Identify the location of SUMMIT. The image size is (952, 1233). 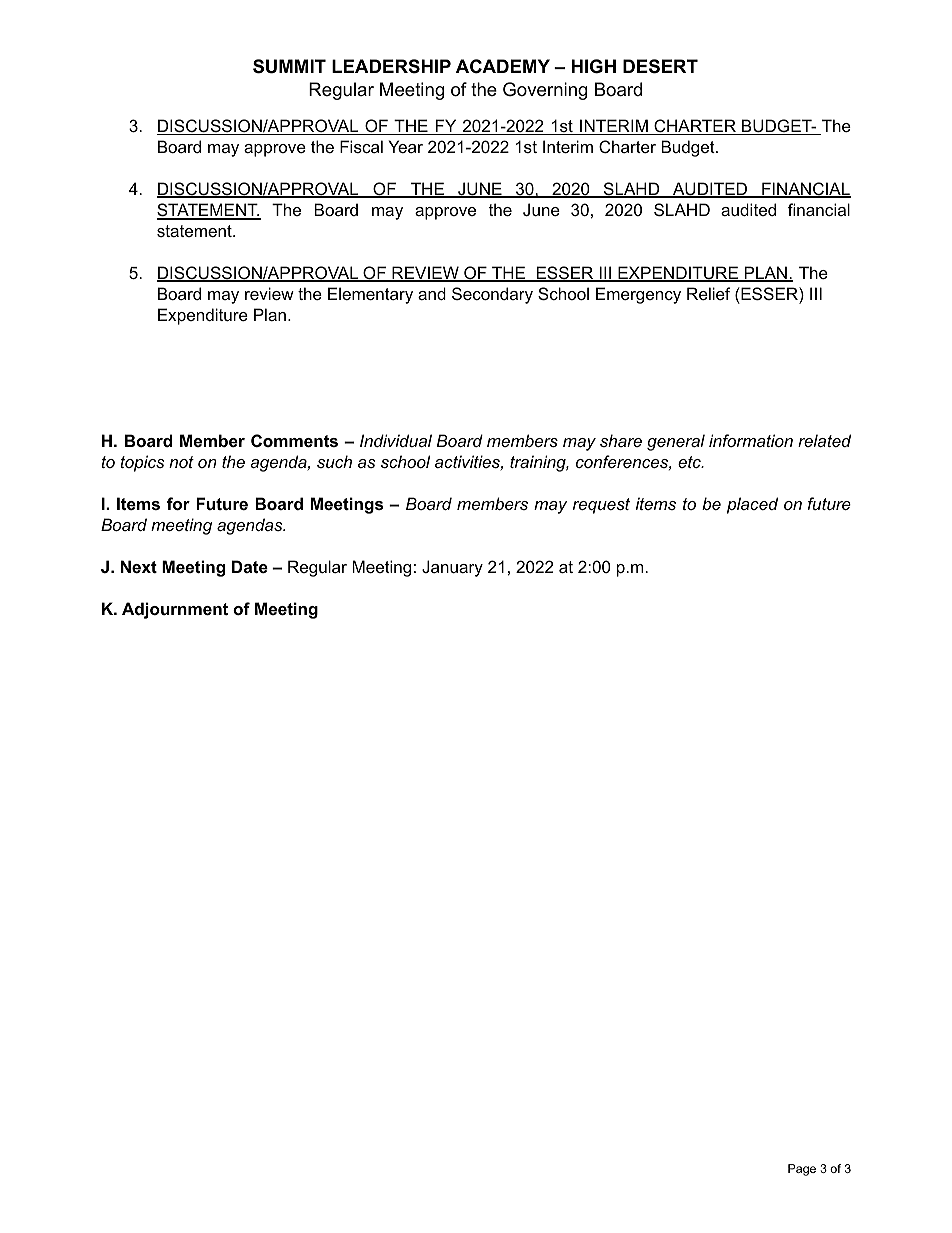
(289, 66).
